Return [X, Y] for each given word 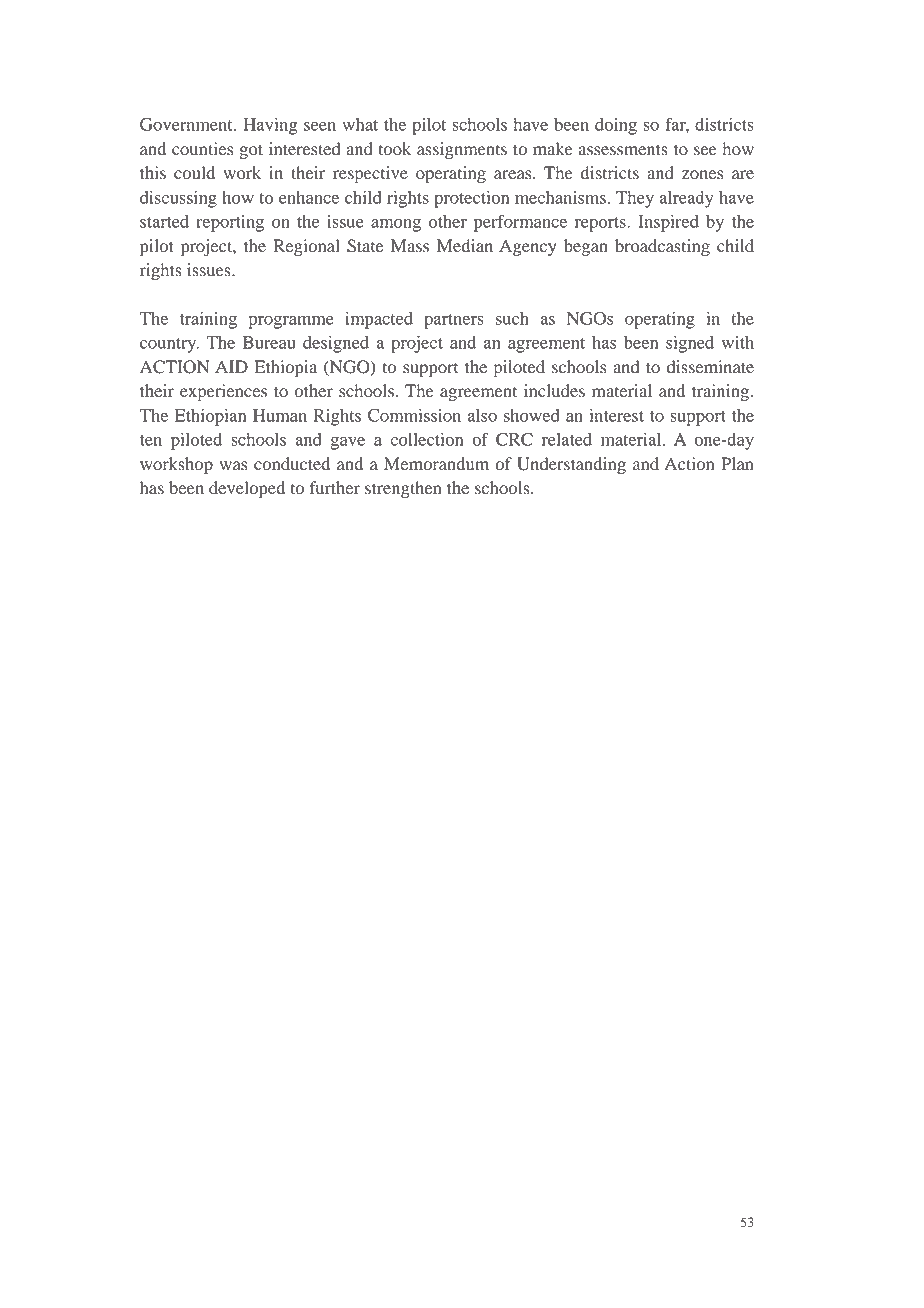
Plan [737, 463]
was [233, 466]
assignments [462, 150]
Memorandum [436, 464]
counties [202, 149]
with [738, 342]
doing [616, 126]
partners [454, 321]
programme [291, 322]
